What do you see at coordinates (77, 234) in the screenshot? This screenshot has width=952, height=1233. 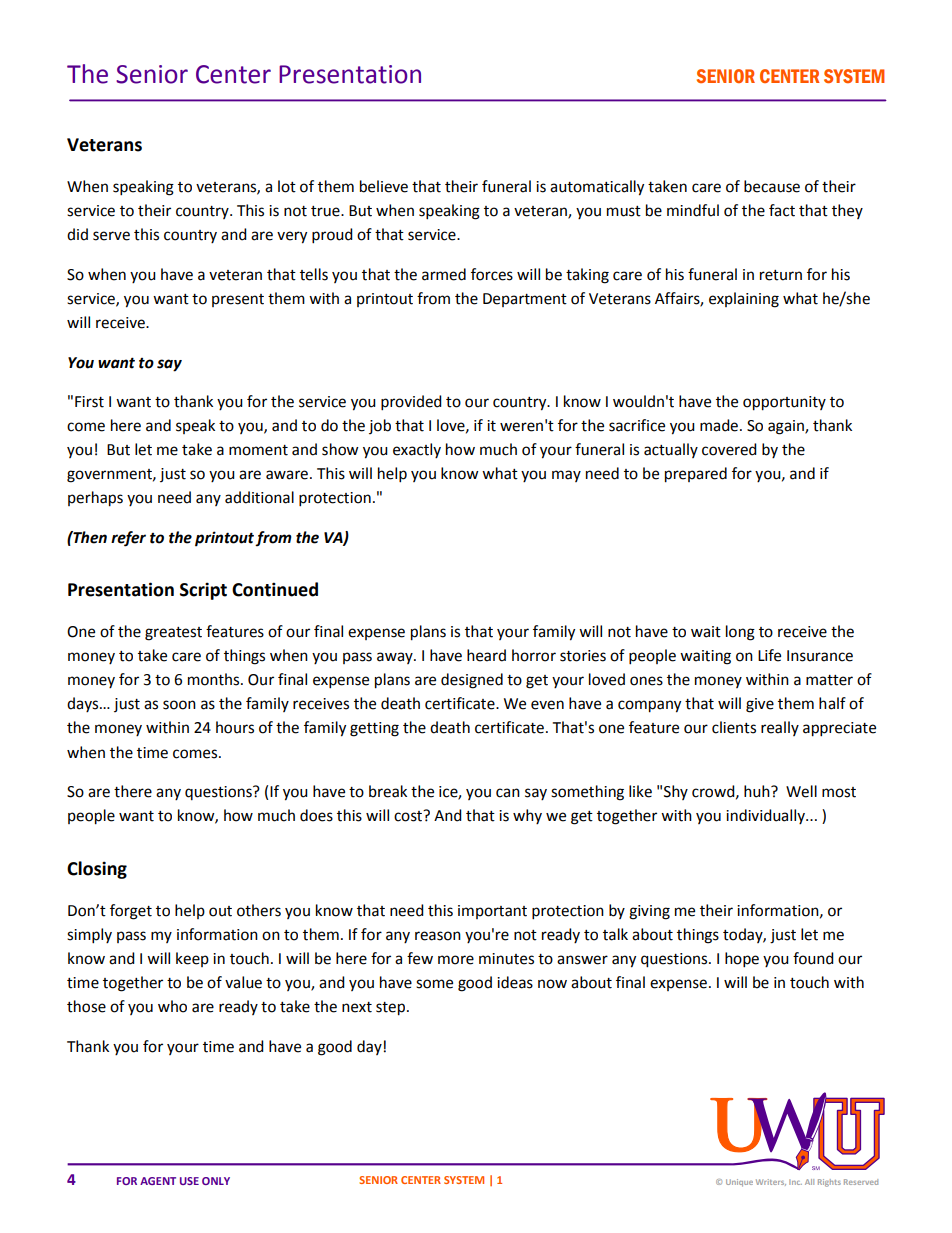 I see `did` at bounding box center [77, 234].
